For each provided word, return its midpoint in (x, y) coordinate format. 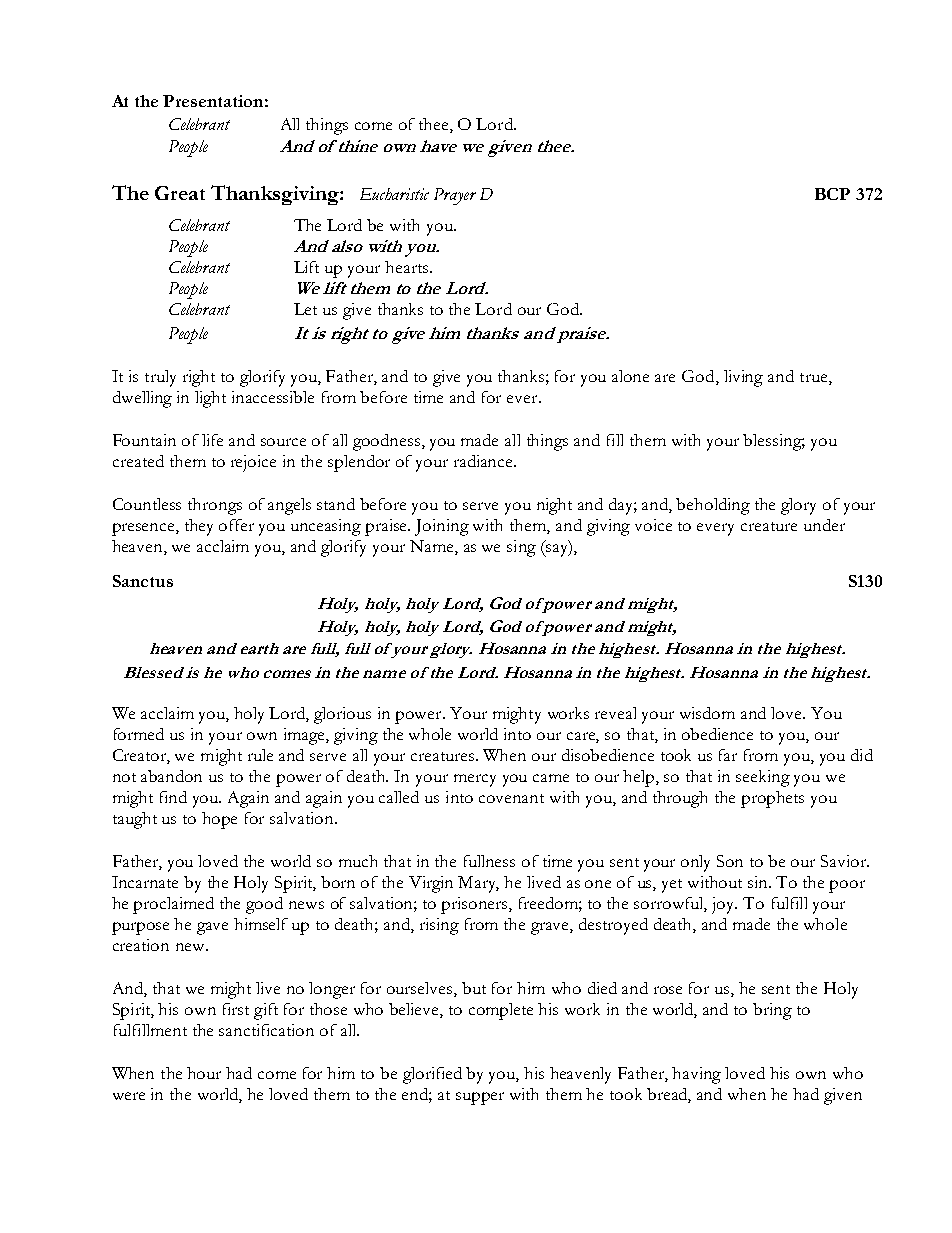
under (824, 525)
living (743, 378)
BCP (832, 194)
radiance (484, 461)
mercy (475, 780)
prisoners (475, 905)
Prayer (455, 196)
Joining (442, 527)
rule (260, 755)
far (728, 755)
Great (180, 193)
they (199, 527)
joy (724, 905)
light (210, 399)
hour (204, 1073)
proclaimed (173, 905)
